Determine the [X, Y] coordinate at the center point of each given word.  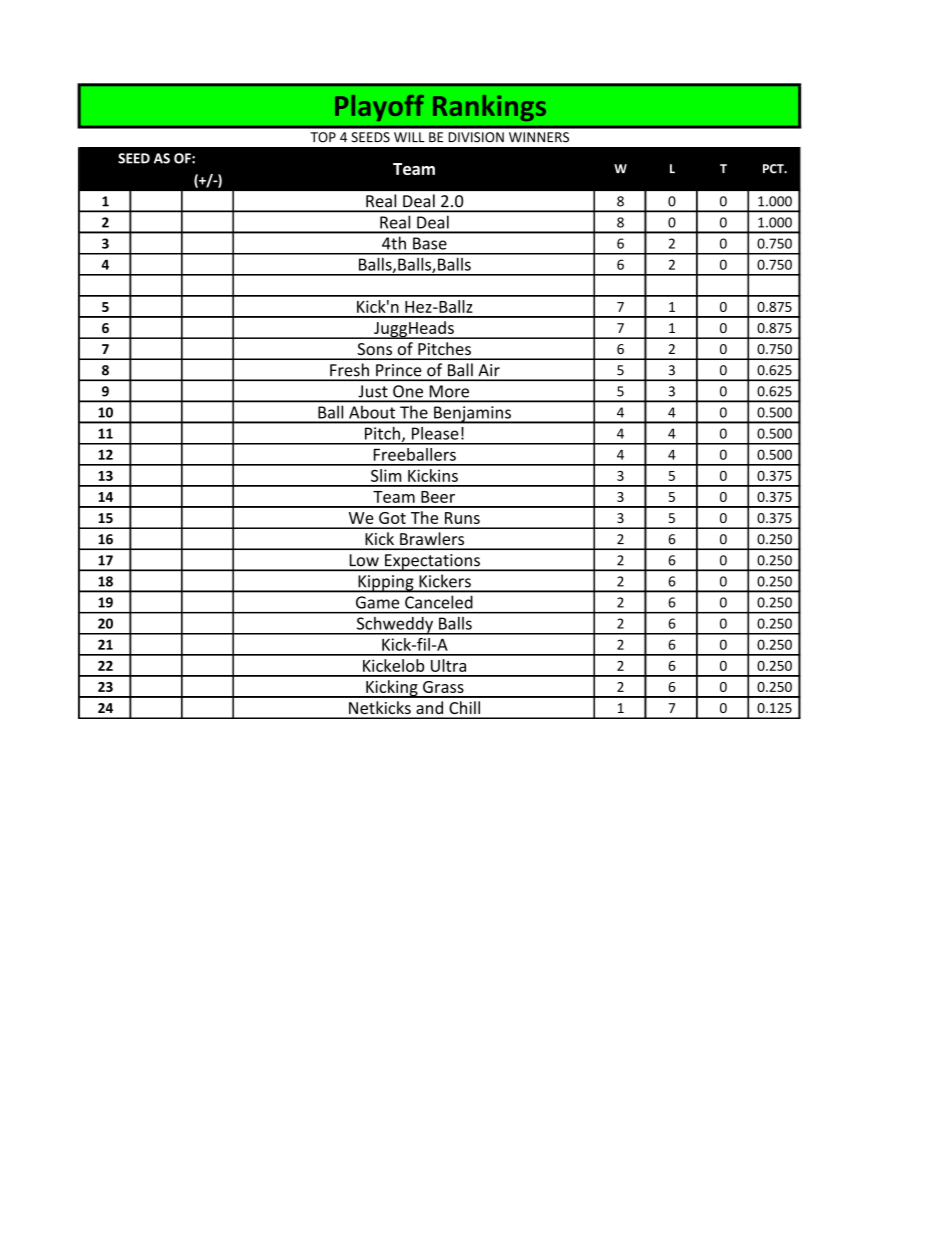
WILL [409, 137]
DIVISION [476, 137]
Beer [438, 497]
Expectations [432, 562]
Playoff [379, 108]
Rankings [489, 108]
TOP [323, 137]
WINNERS [539, 137]
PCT [774, 169]
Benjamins [472, 415]
